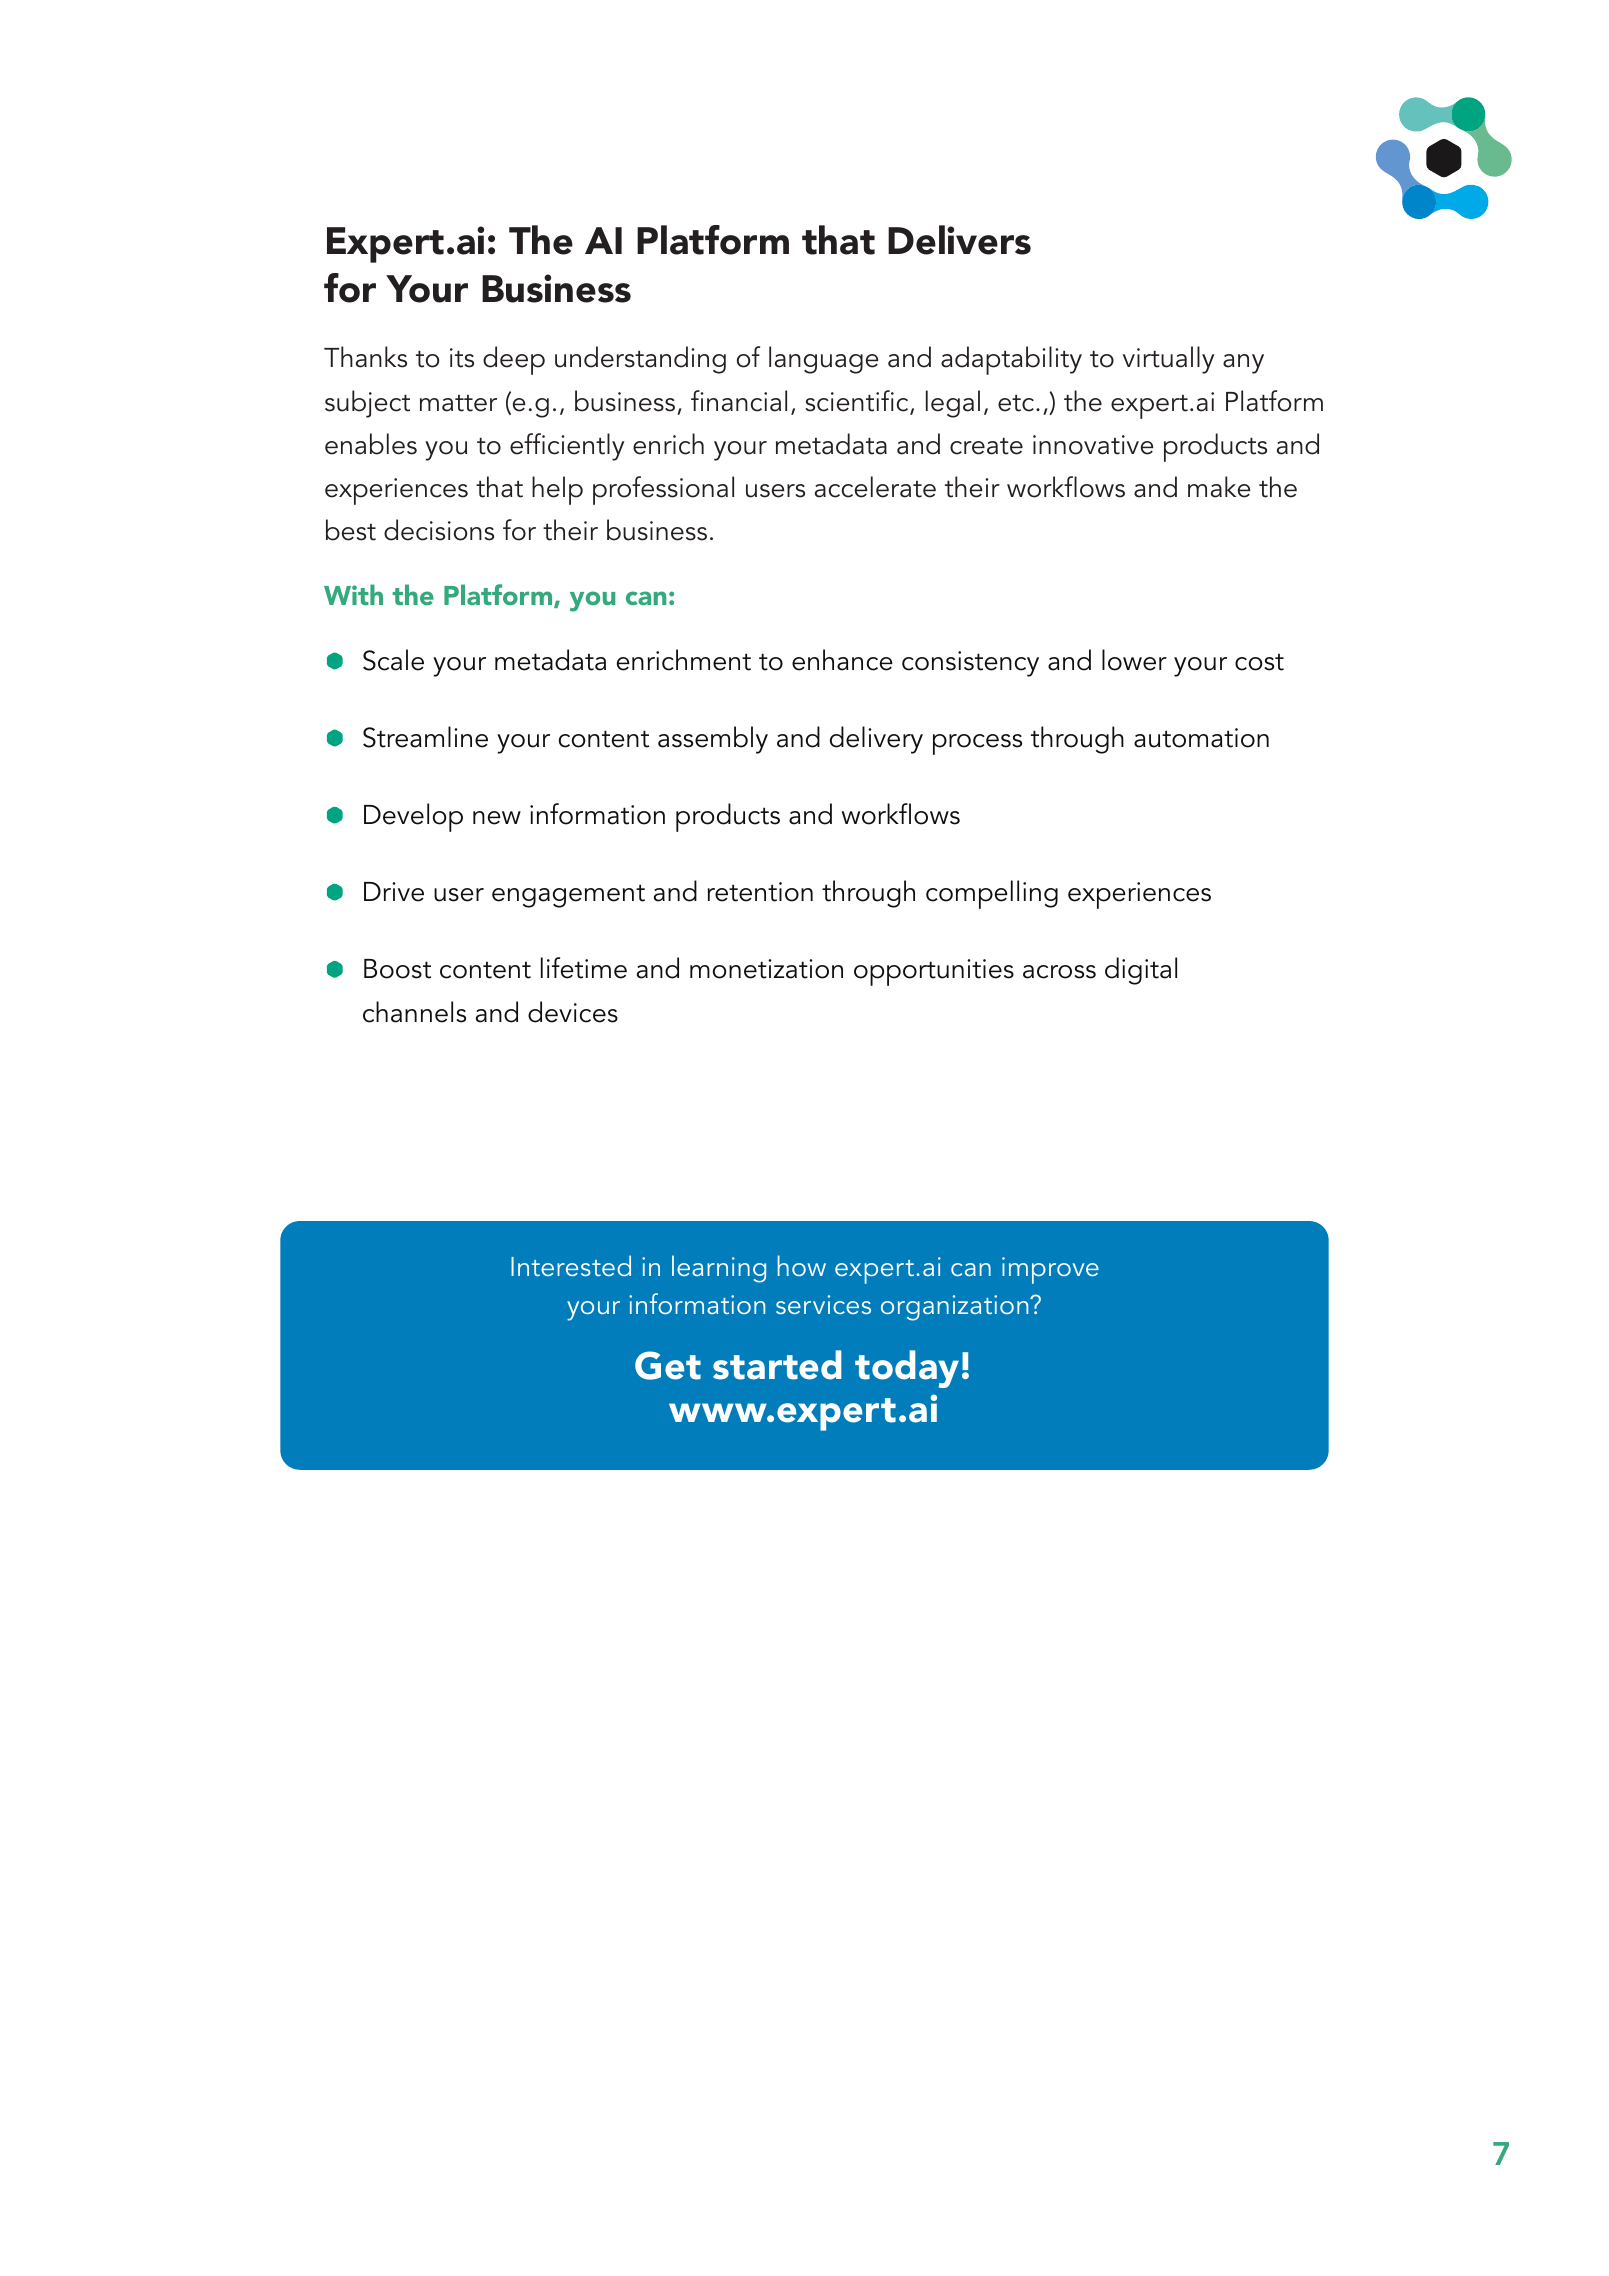 Image resolution: width=1609 pixels, height=2276 pixels. Describe the element at coordinates (1168, 360) in the image. I see `virtually` at that location.
